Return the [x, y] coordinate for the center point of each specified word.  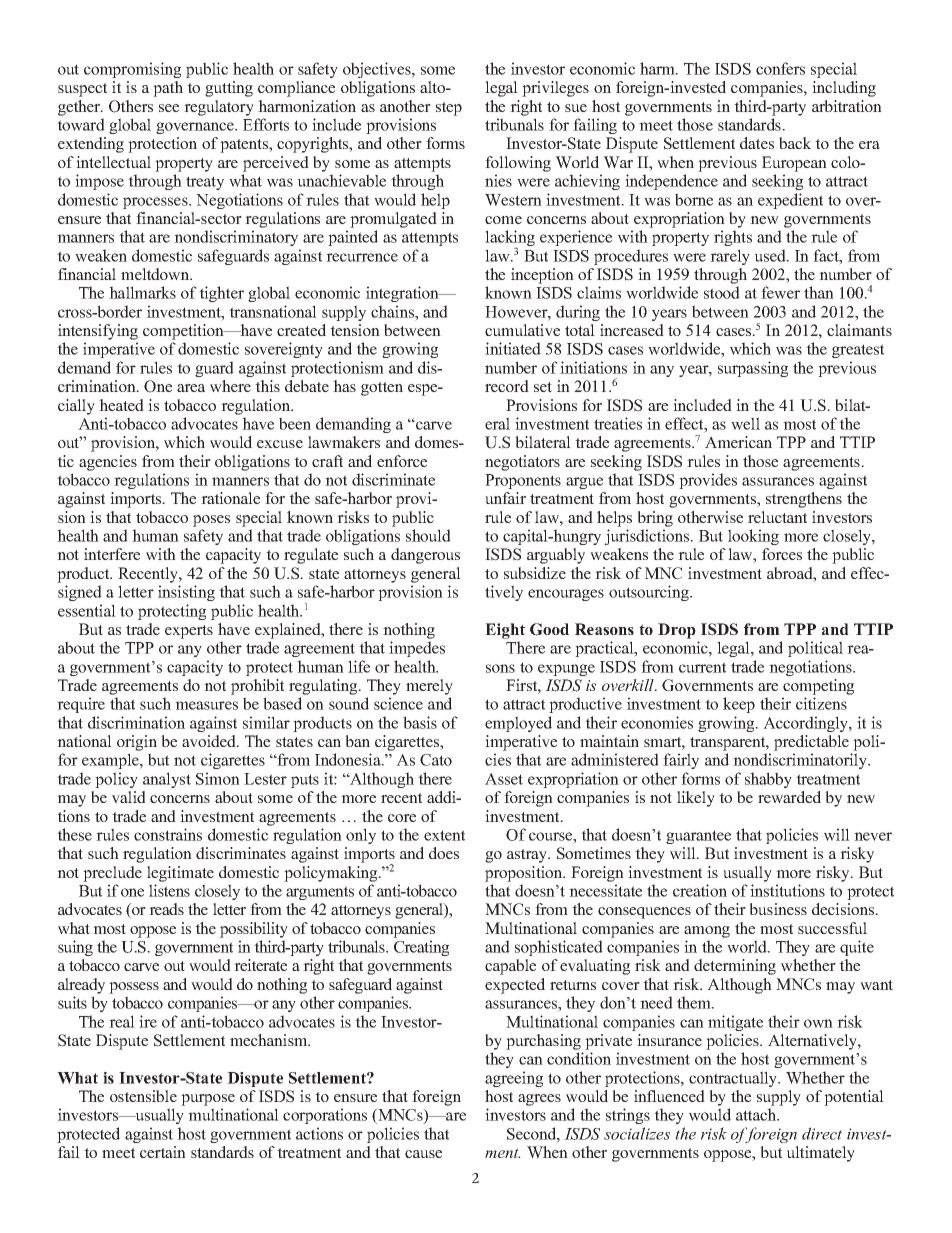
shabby [768, 780]
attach [757, 1114]
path [168, 89]
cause [423, 1154]
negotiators [522, 463]
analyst [167, 780]
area [191, 388]
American [738, 442]
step [449, 109]
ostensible [143, 1096]
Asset [504, 779]
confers [780, 68]
